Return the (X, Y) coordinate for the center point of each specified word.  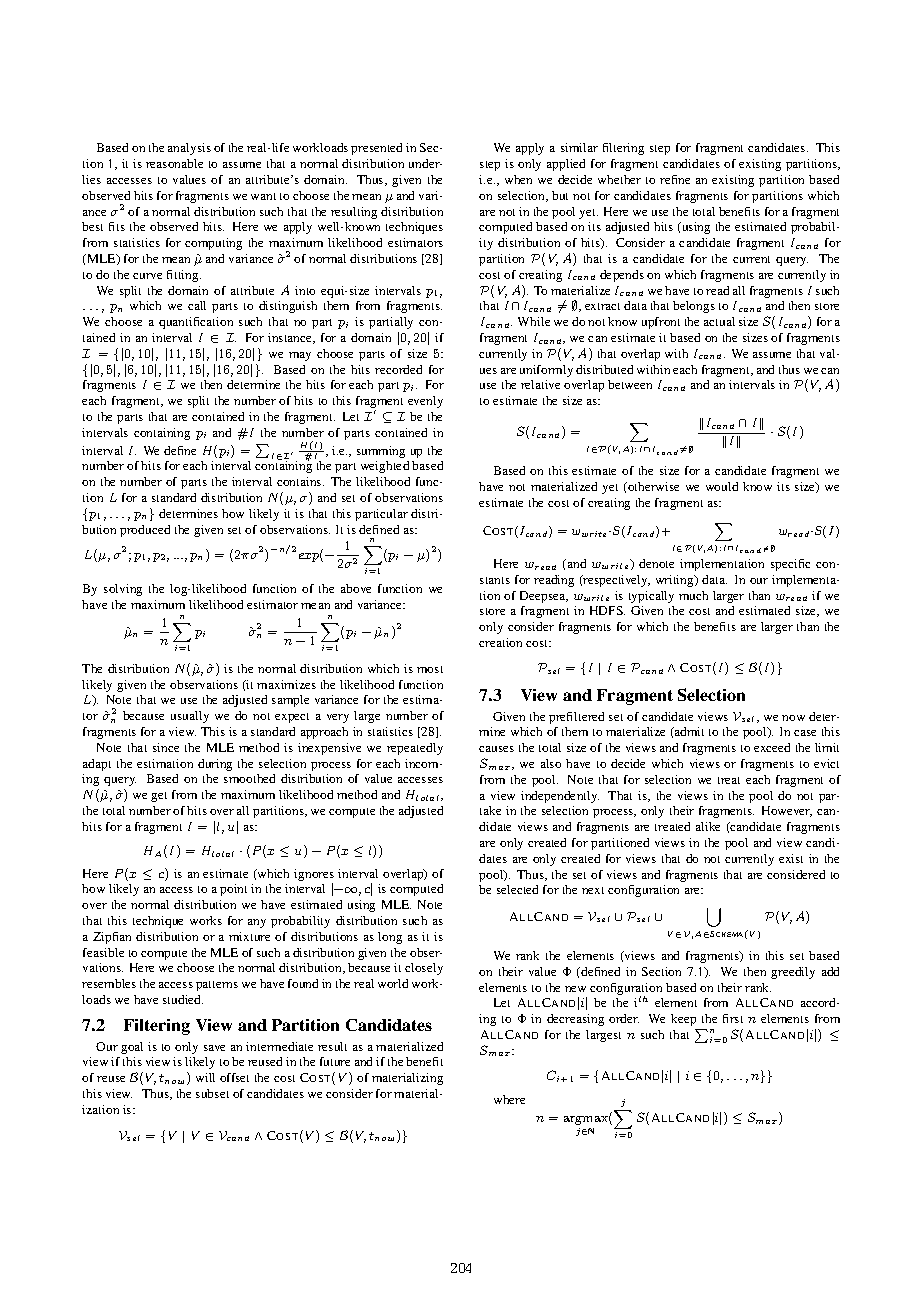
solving (123, 590)
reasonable (174, 163)
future (335, 1061)
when (518, 179)
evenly (425, 402)
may (300, 356)
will (205, 1077)
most (430, 669)
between (630, 384)
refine (675, 179)
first (733, 1018)
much (693, 595)
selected (517, 889)
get (159, 797)
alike (708, 826)
